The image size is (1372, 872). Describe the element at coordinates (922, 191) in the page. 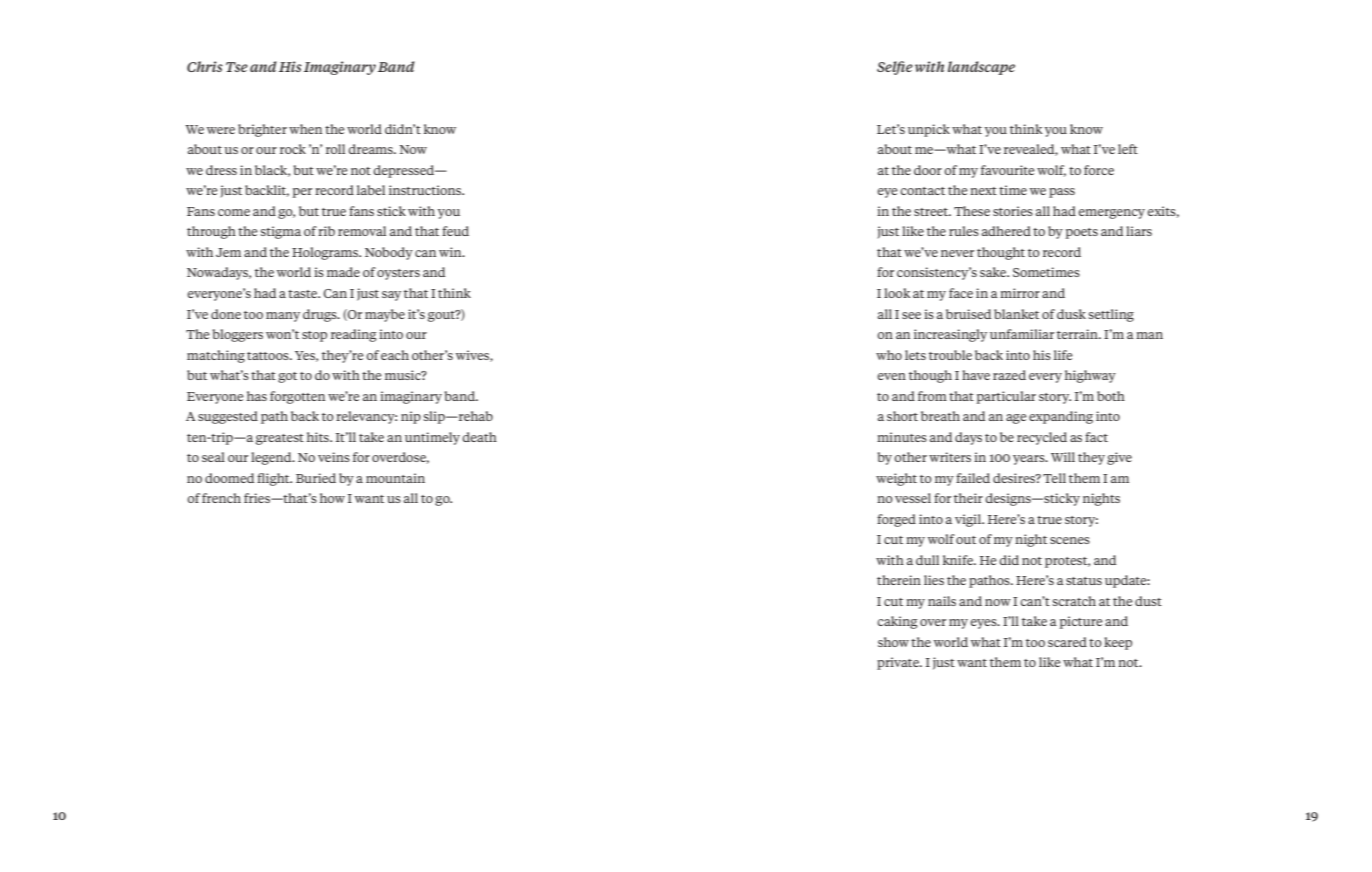

I see `contact` at that location.
